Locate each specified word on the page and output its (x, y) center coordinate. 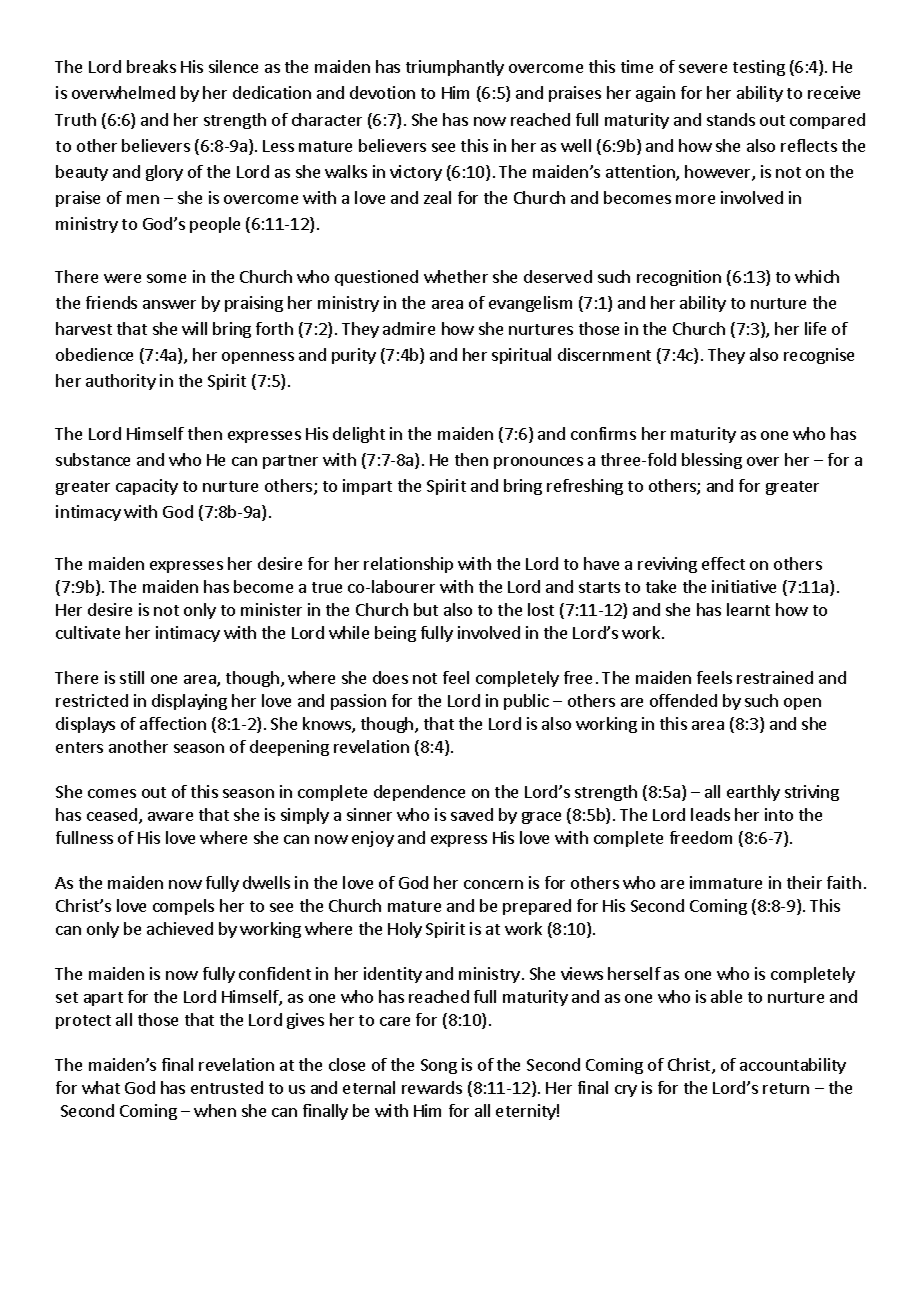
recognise (819, 356)
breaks (151, 66)
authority (121, 382)
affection (173, 723)
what (101, 1087)
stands (731, 119)
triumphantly (455, 68)
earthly (753, 793)
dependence (419, 793)
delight (359, 435)
